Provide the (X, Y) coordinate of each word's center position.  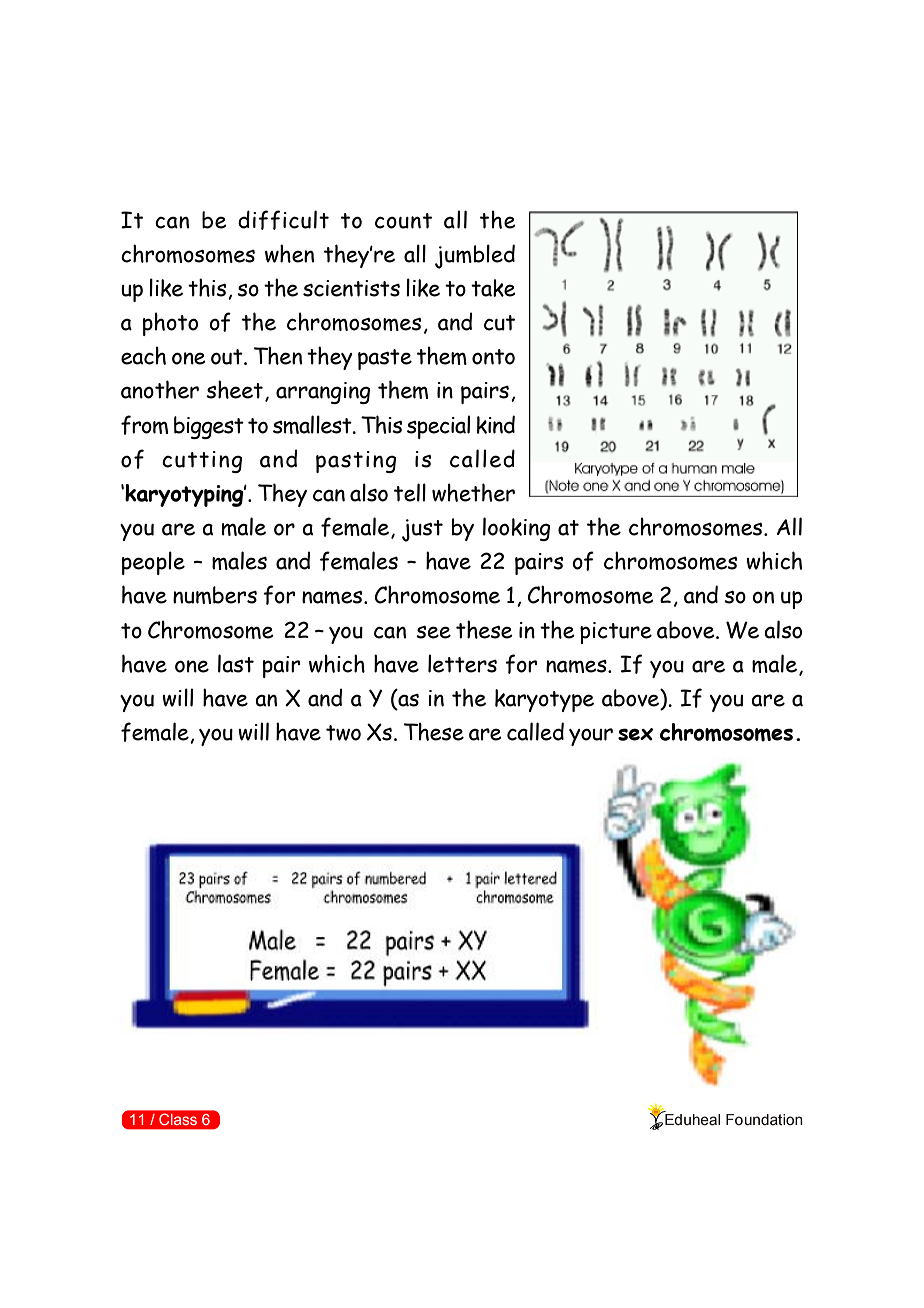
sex (635, 734)
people (153, 563)
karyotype (544, 700)
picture (616, 633)
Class (178, 1119)
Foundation (764, 1120)
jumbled (475, 256)
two (343, 733)
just (422, 530)
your (591, 737)
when (289, 253)
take (493, 288)
